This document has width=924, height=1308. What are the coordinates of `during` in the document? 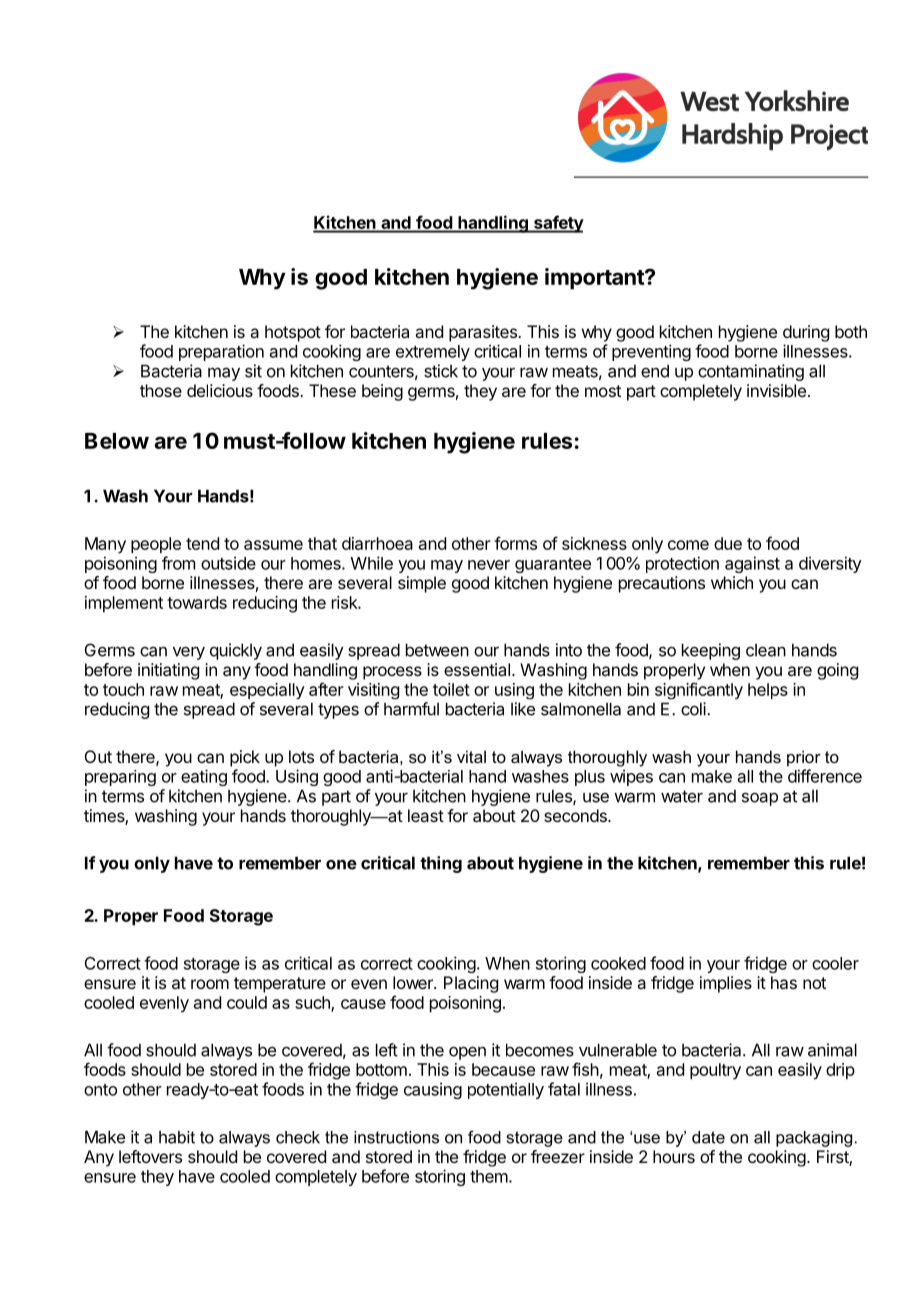 It's located at (806, 333).
